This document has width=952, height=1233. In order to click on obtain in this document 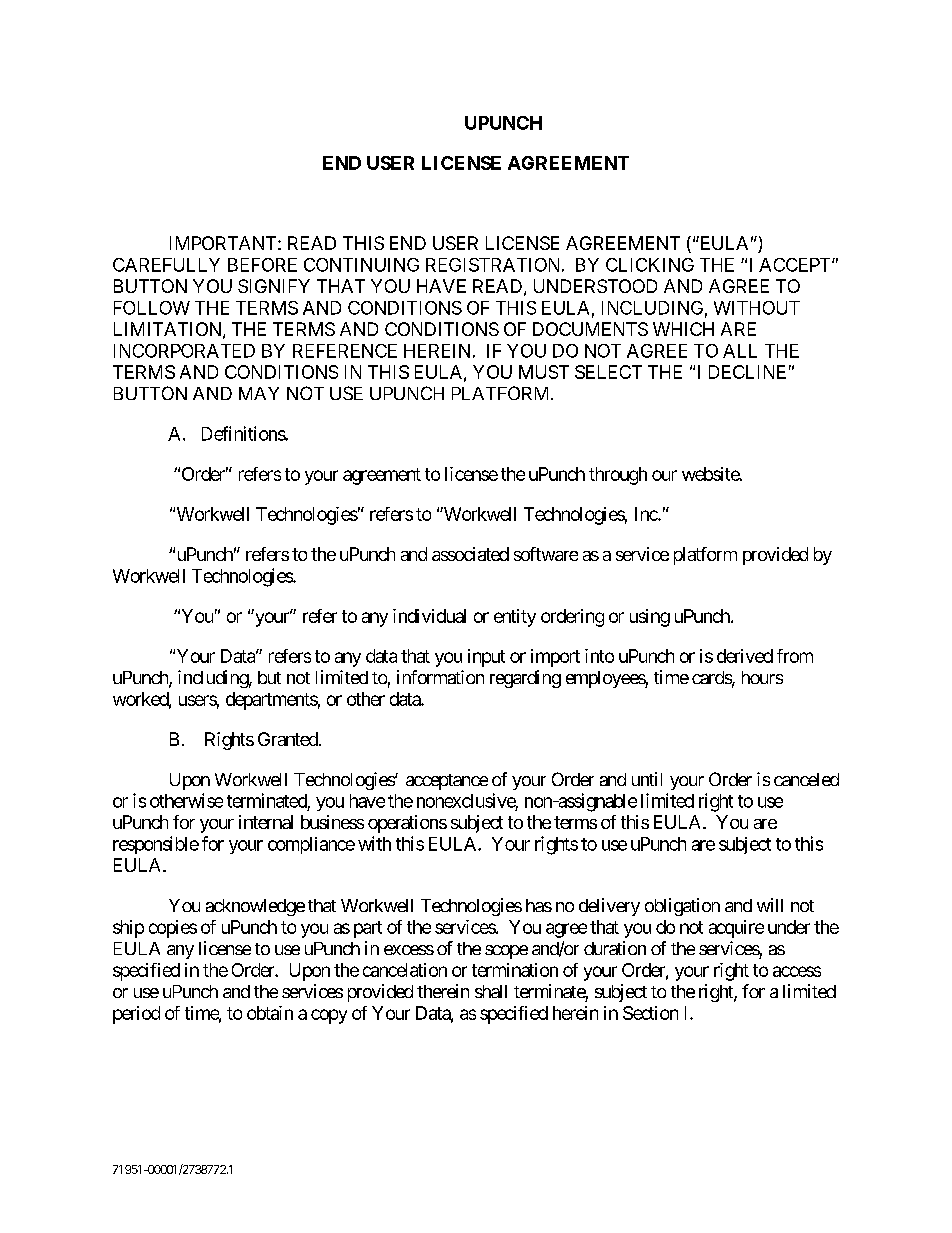, I will do `click(270, 1013)`.
